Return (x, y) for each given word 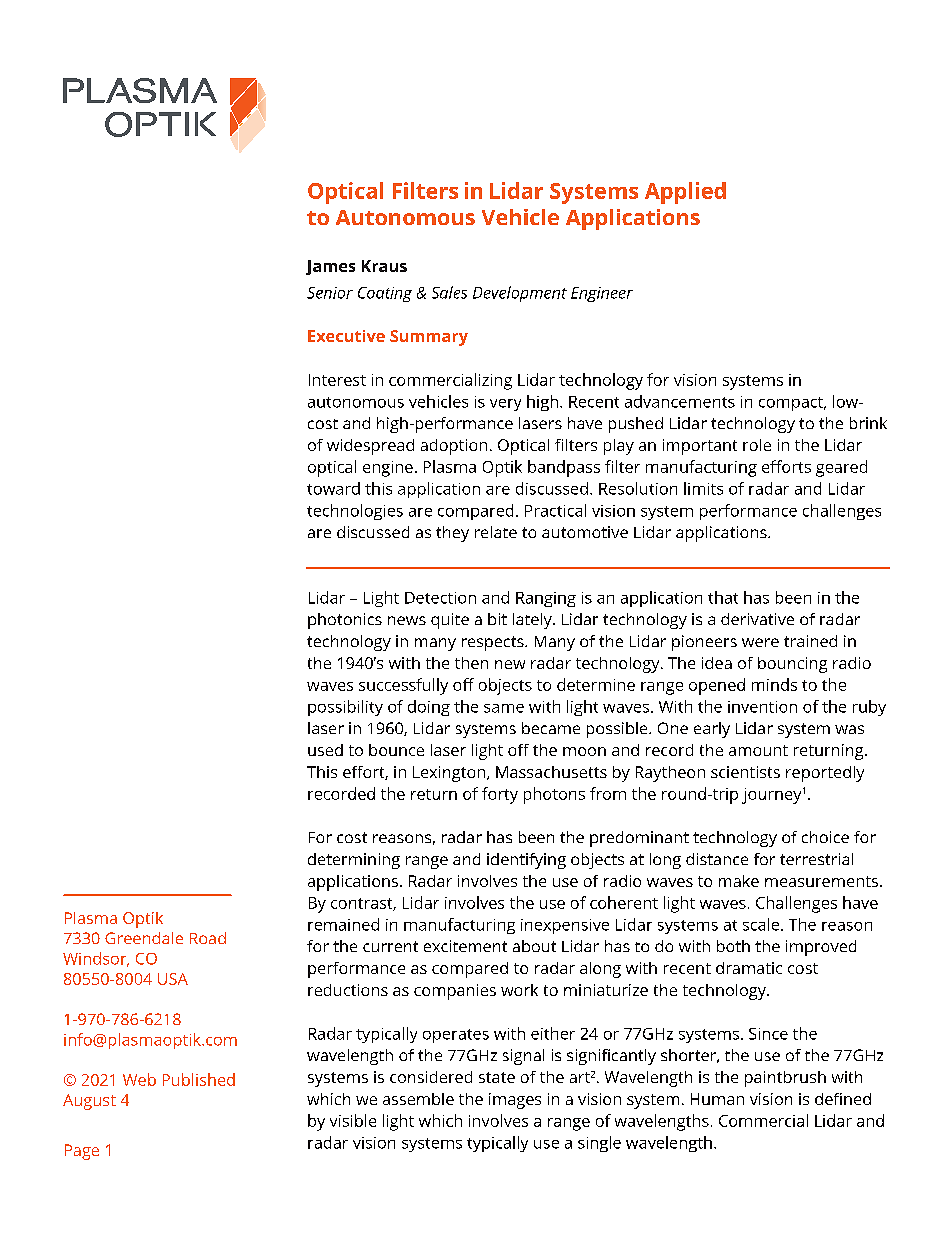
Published (199, 1079)
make (739, 881)
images (515, 1101)
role (757, 445)
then (471, 663)
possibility (345, 708)
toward (333, 488)
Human (717, 1099)
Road (208, 938)
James (330, 267)
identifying (526, 861)
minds (774, 684)
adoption (454, 447)
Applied (685, 193)
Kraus (384, 266)
